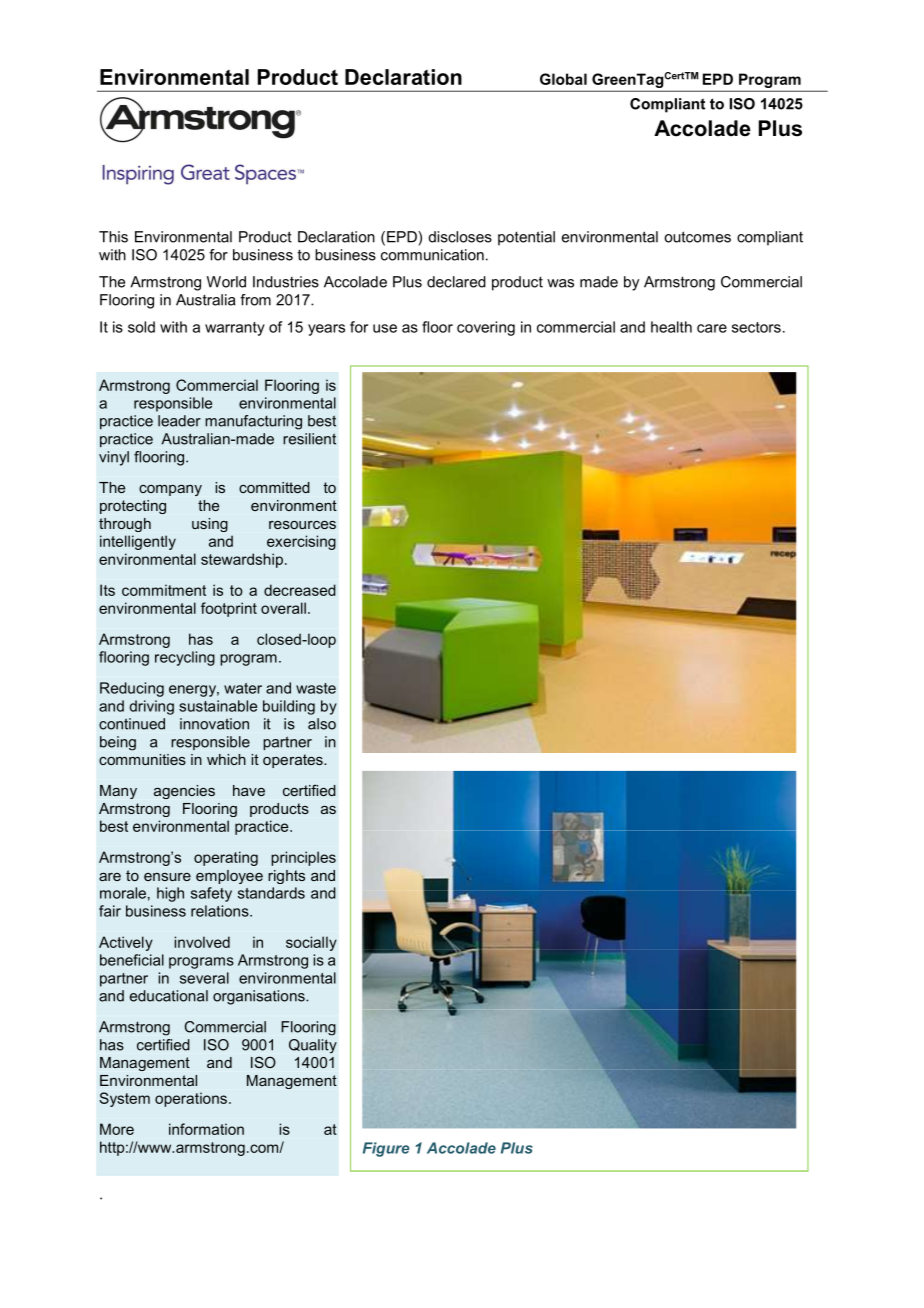  Describe the element at coordinates (191, 1099) in the screenshot. I see `operations` at that location.
